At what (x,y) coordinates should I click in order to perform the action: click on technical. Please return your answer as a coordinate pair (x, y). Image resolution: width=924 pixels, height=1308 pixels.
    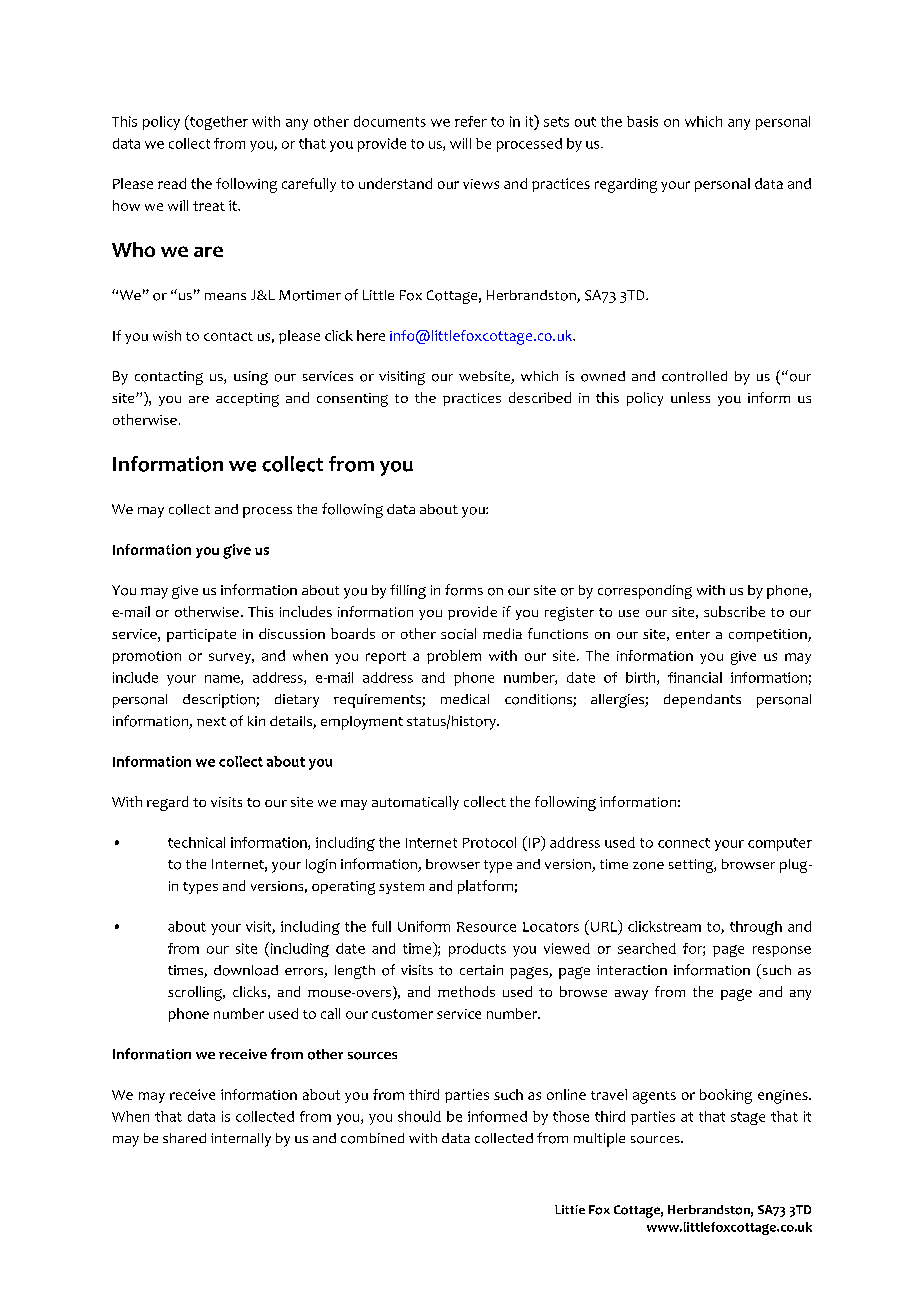
    Looking at the image, I should click on (196, 842).
